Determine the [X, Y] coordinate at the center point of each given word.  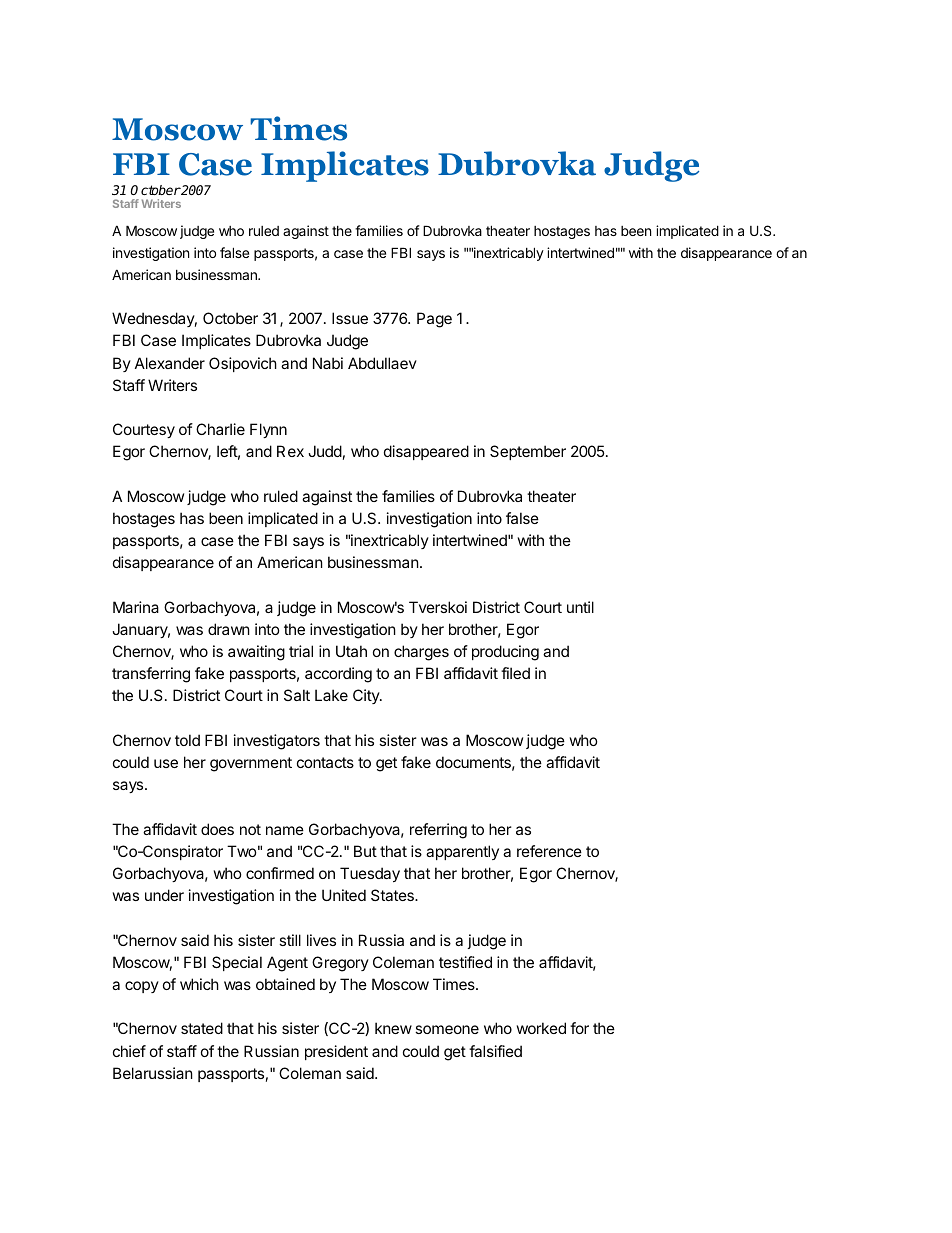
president [336, 1052]
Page [434, 320]
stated [202, 1028]
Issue [350, 318]
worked [541, 1028]
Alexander [170, 363]
